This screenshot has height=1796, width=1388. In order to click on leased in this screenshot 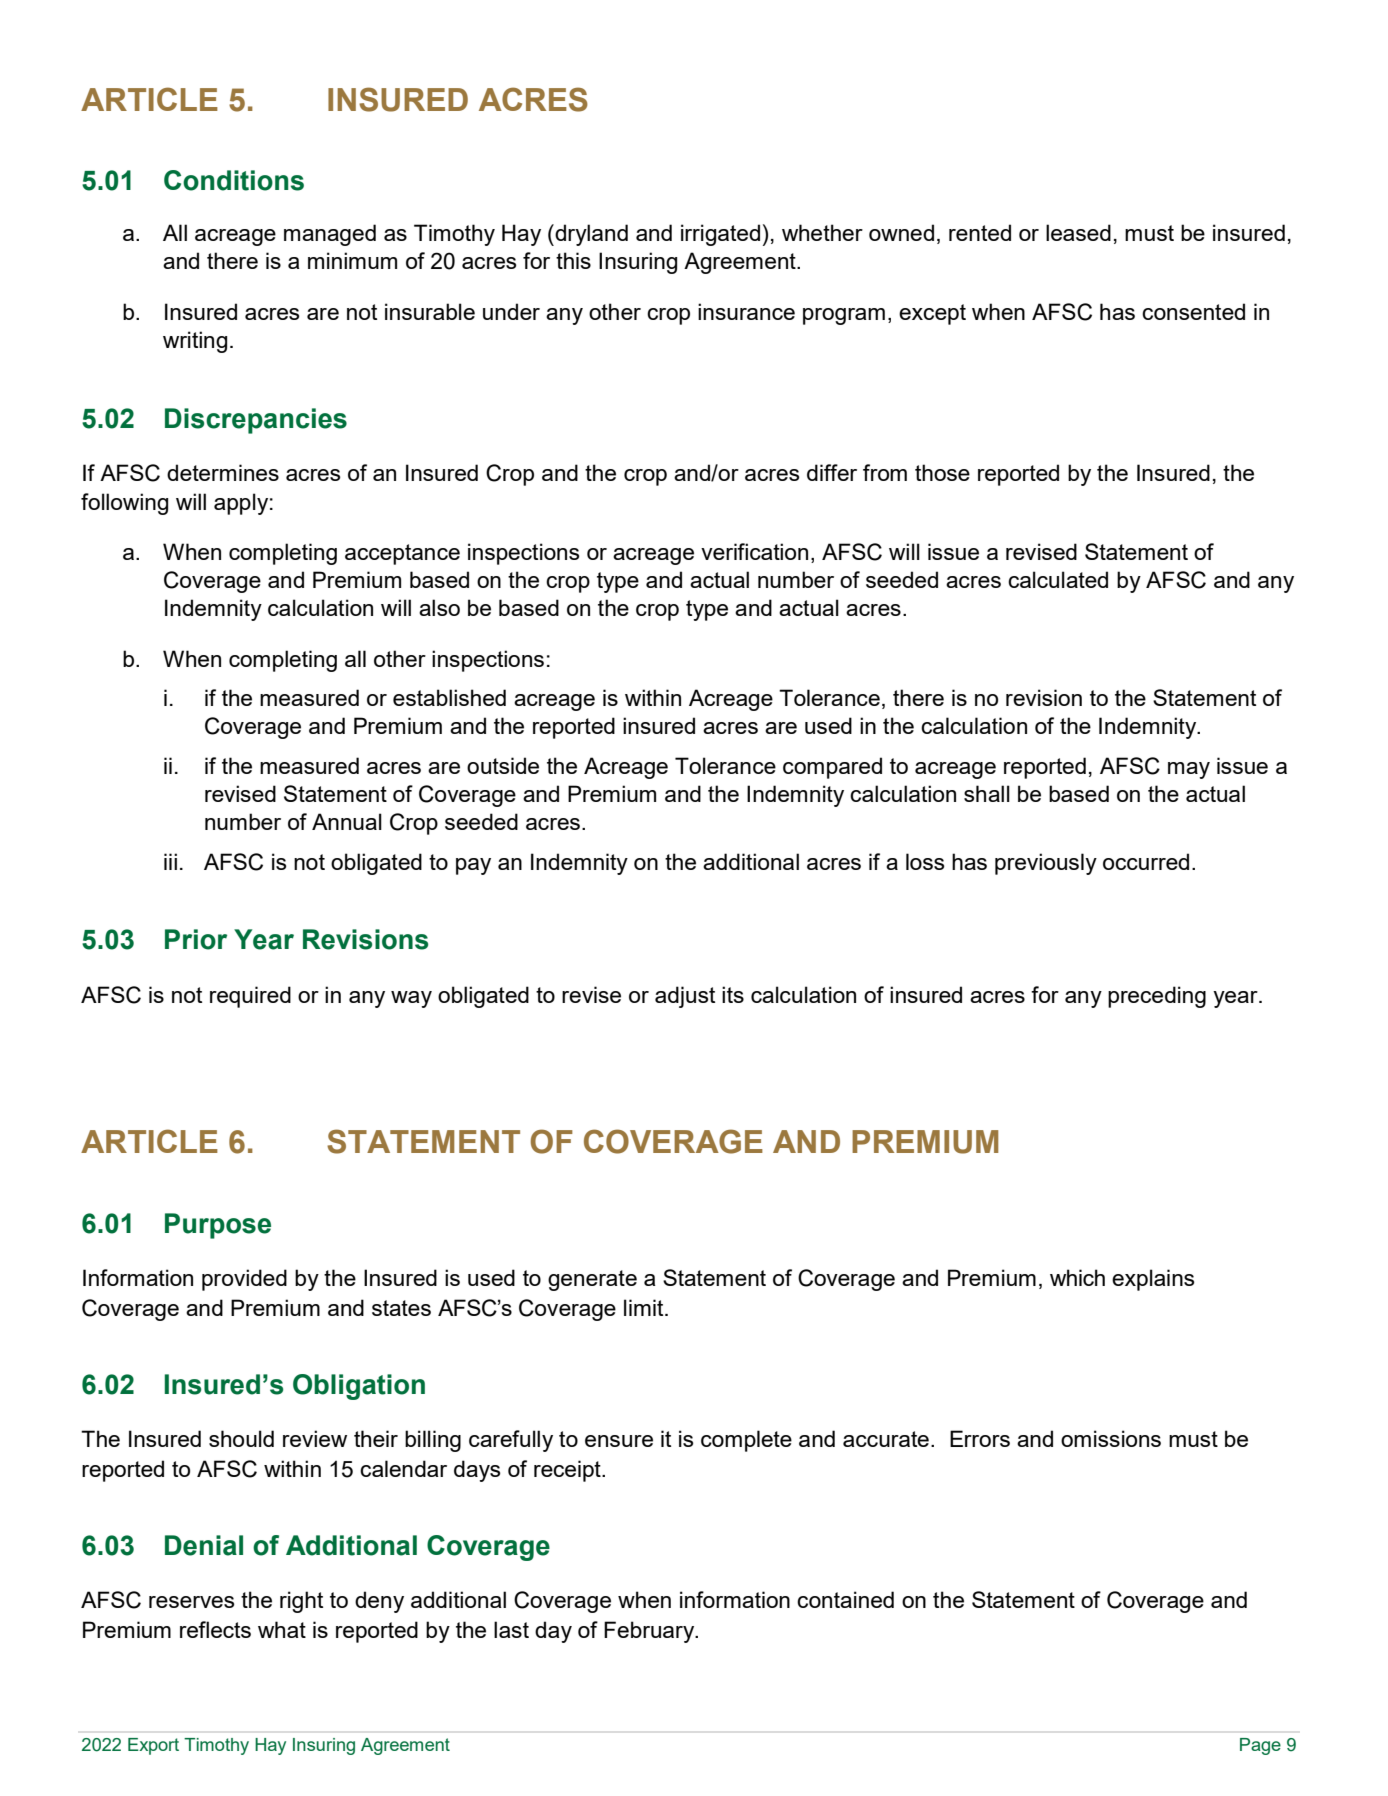, I will do `click(1078, 232)`.
